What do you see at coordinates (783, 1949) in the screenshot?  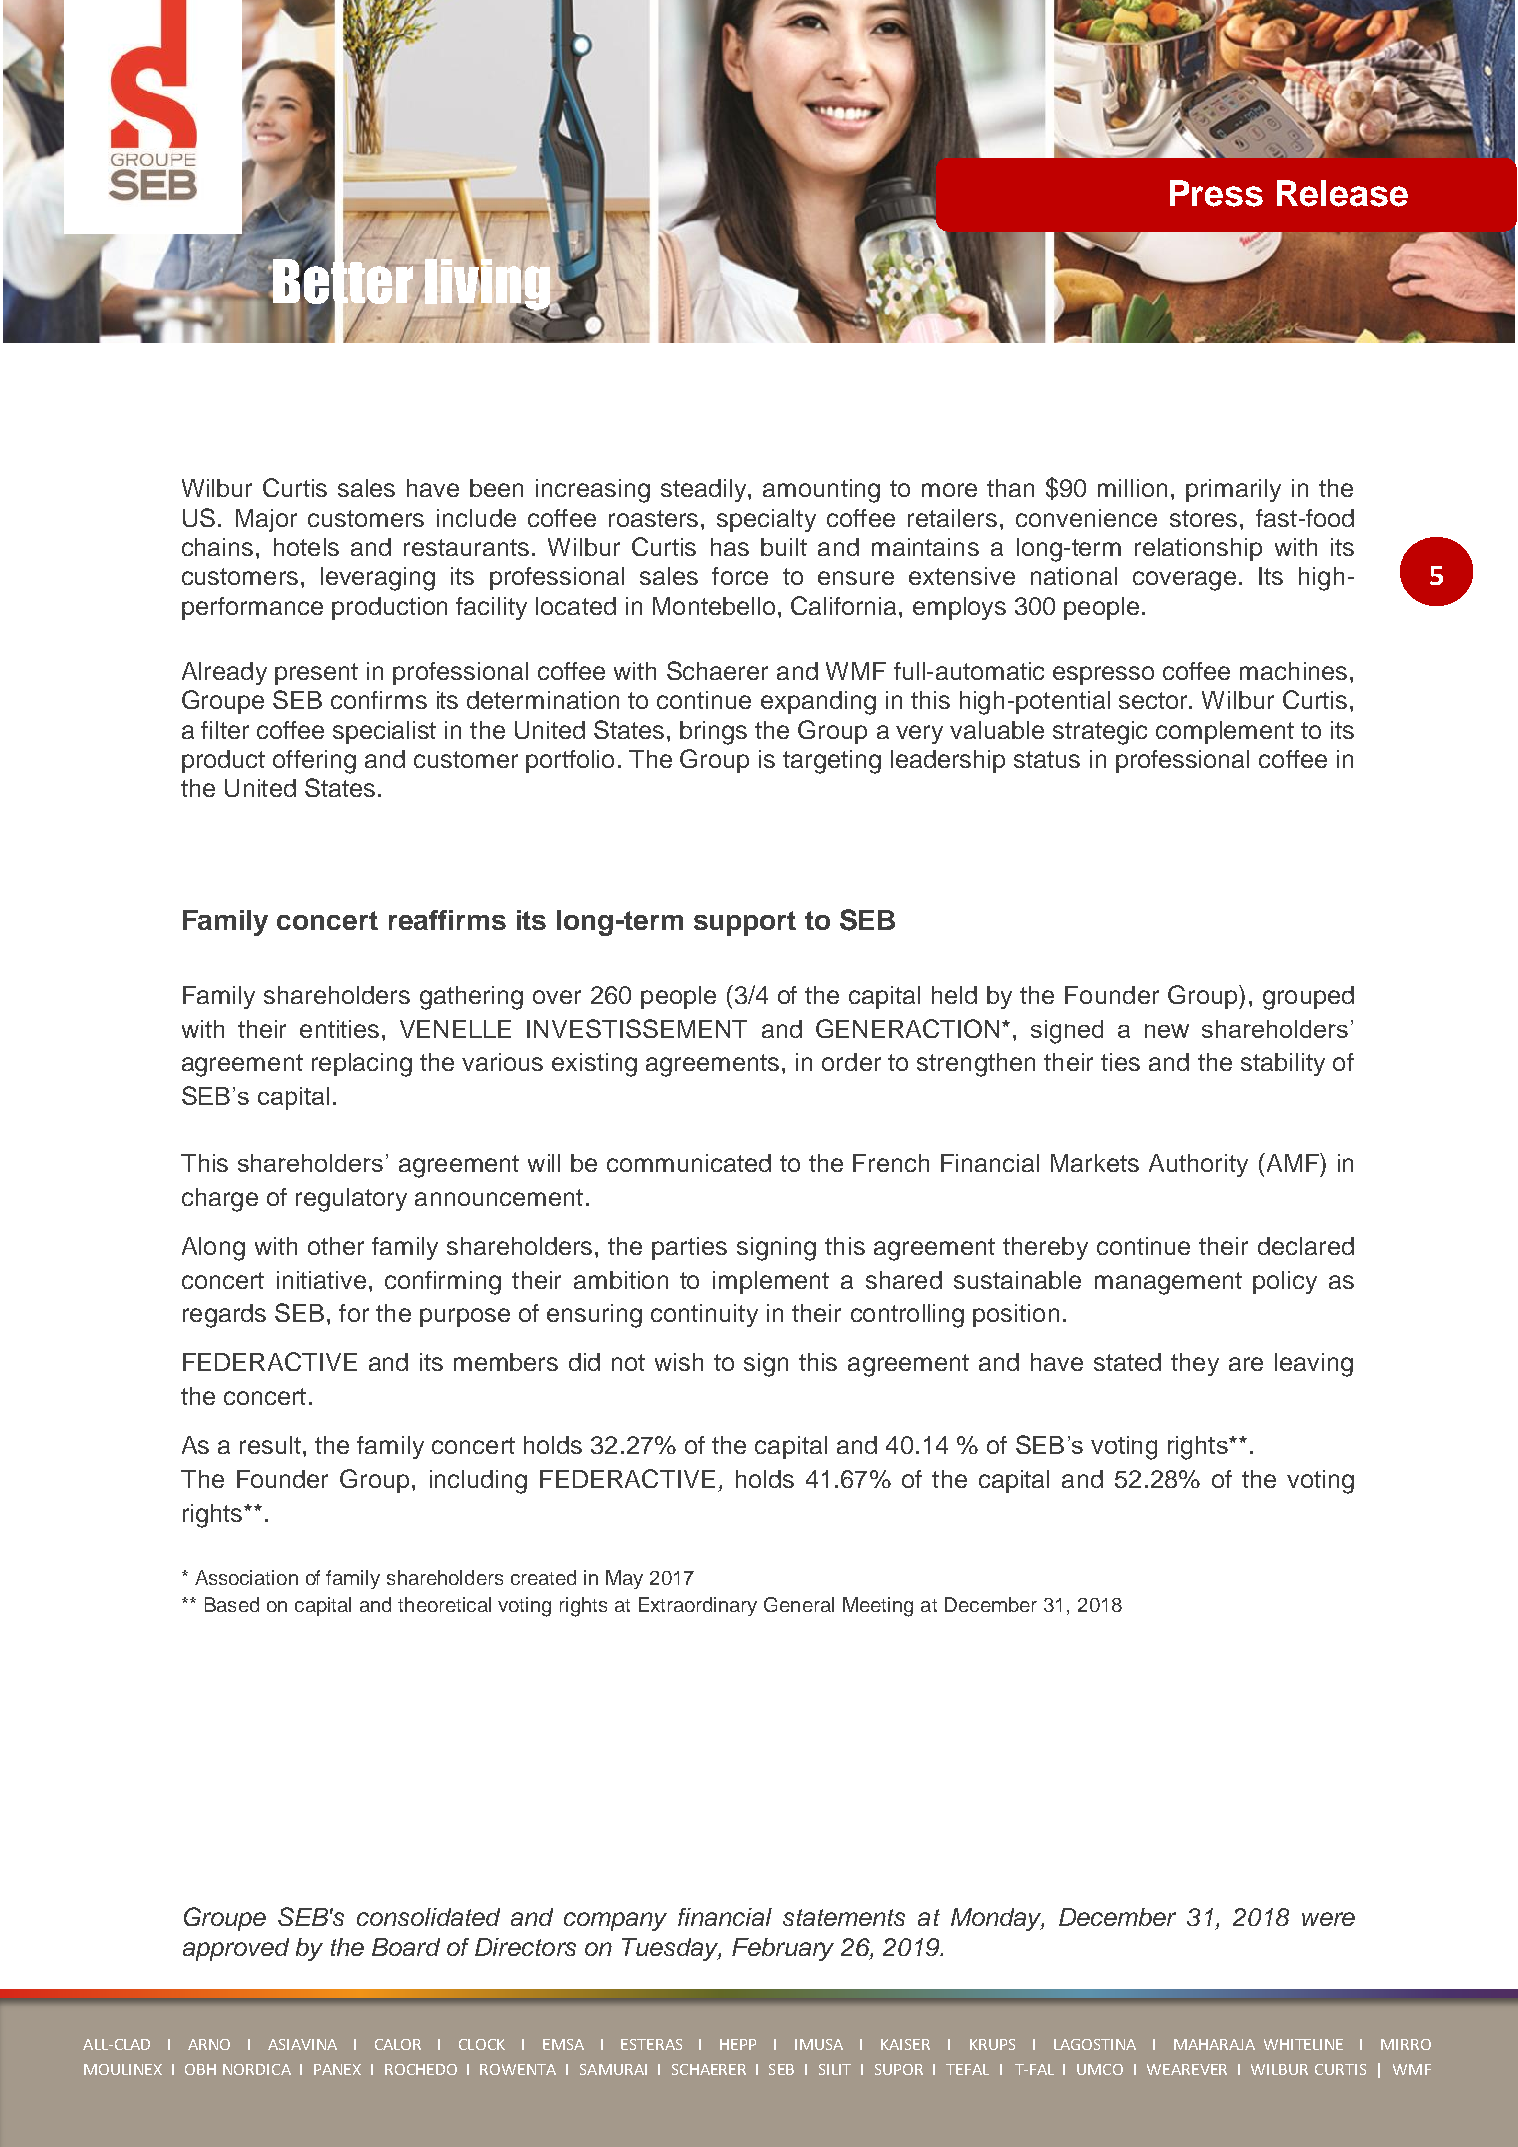 I see `February` at bounding box center [783, 1949].
